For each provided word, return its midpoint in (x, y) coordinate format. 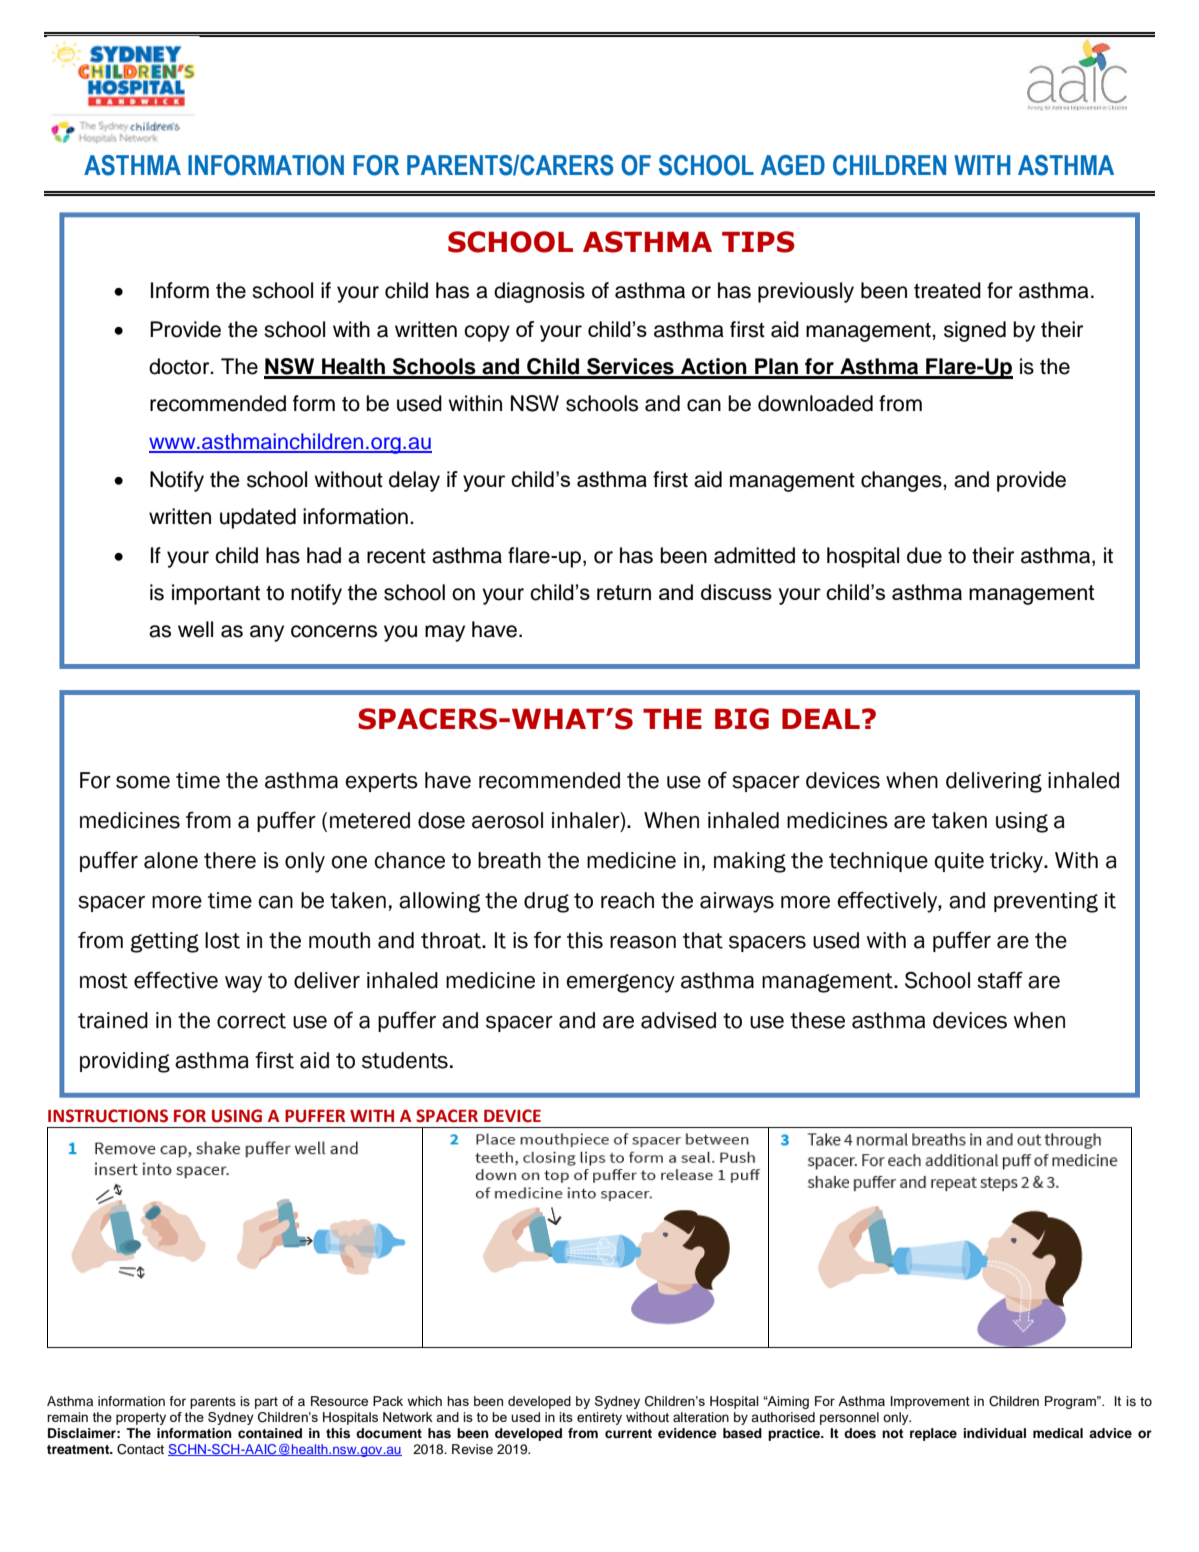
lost (222, 940)
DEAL (821, 719)
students (405, 1060)
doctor (180, 366)
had (324, 555)
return (624, 592)
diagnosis (539, 292)
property (141, 1418)
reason (643, 942)
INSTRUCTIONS (108, 1116)
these (817, 1020)
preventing (1046, 902)
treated (947, 290)
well (195, 629)
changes (902, 481)
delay (414, 481)
